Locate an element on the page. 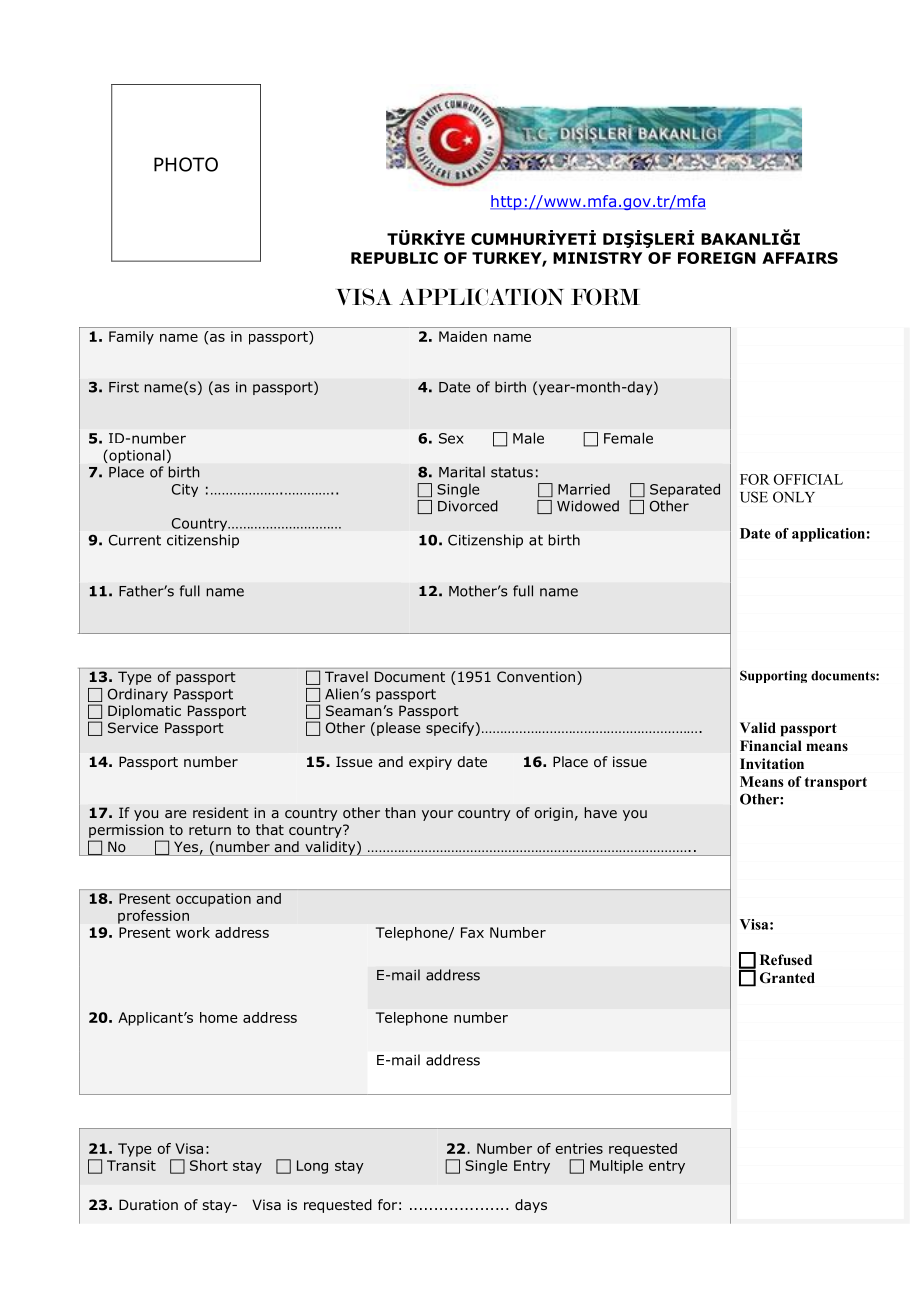 This image has height=1308, width=924. FOREIGN is located at coordinates (717, 258).
